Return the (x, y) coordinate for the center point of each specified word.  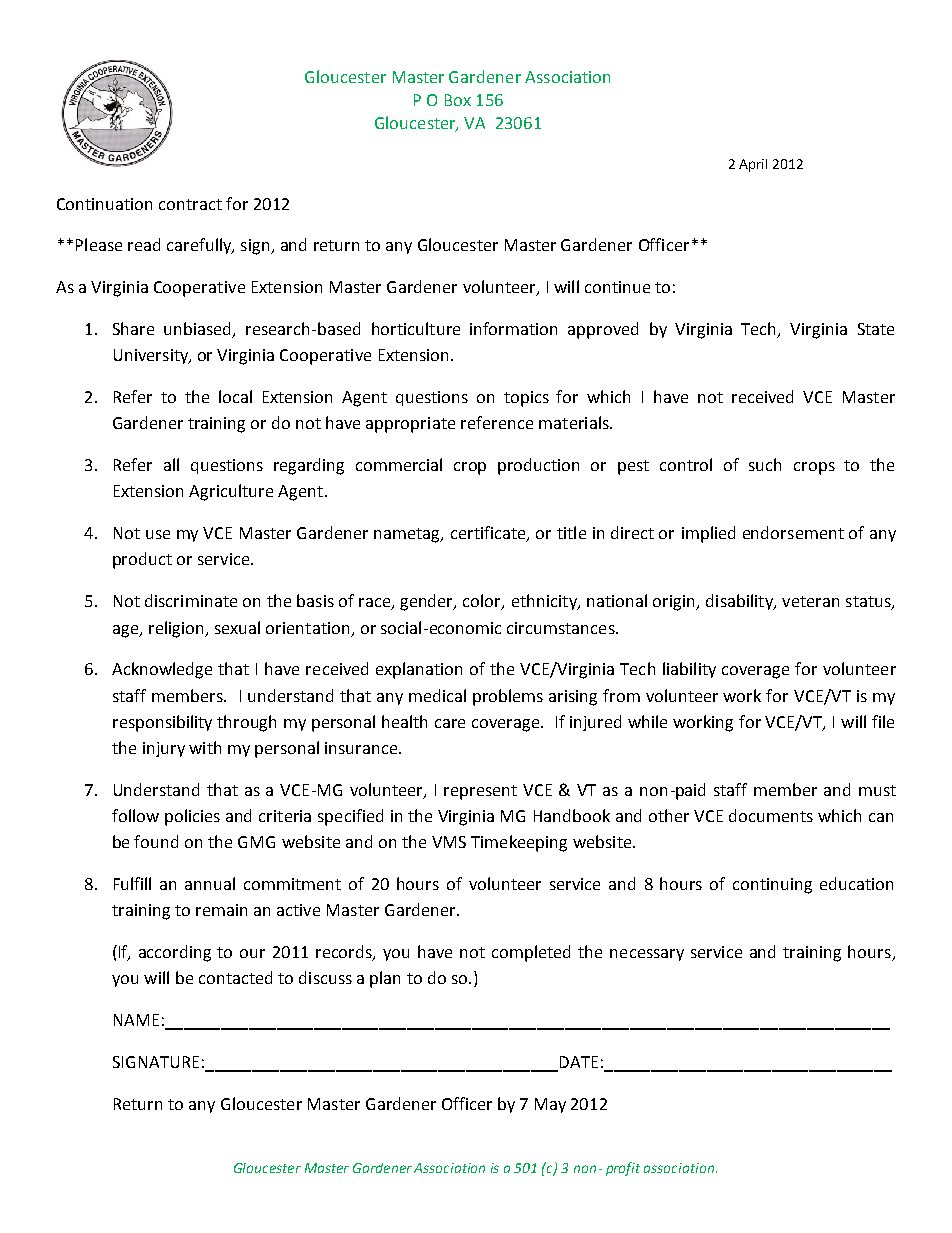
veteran (810, 601)
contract (190, 204)
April (753, 165)
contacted (235, 977)
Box (458, 100)
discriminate (191, 600)
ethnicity (545, 602)
